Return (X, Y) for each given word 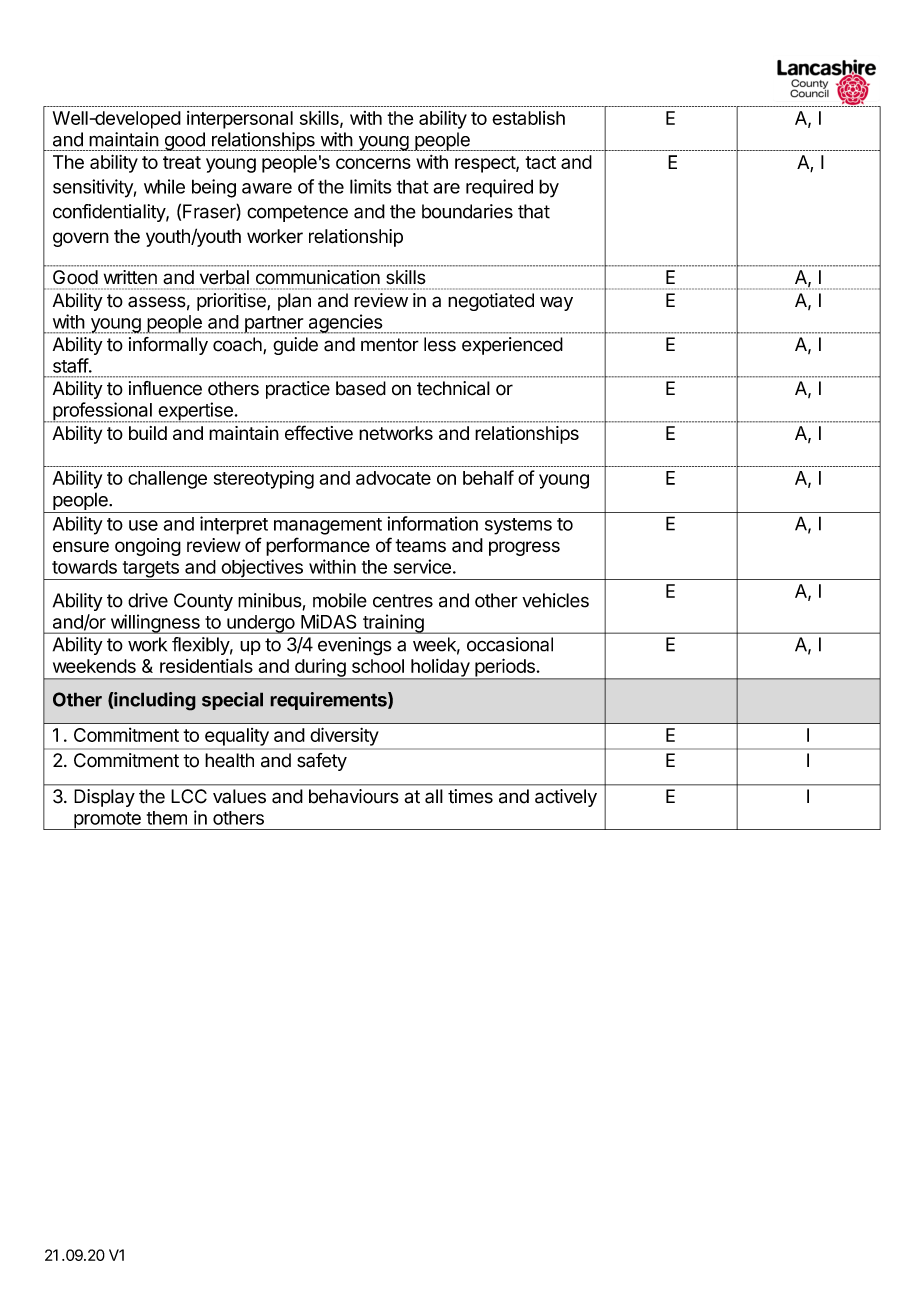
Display (104, 798)
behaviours (354, 796)
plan (294, 302)
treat (182, 162)
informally (168, 346)
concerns (373, 163)
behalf (488, 477)
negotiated (491, 302)
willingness (155, 624)
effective (319, 432)
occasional (510, 644)
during (319, 669)
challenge (167, 480)
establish (528, 118)
